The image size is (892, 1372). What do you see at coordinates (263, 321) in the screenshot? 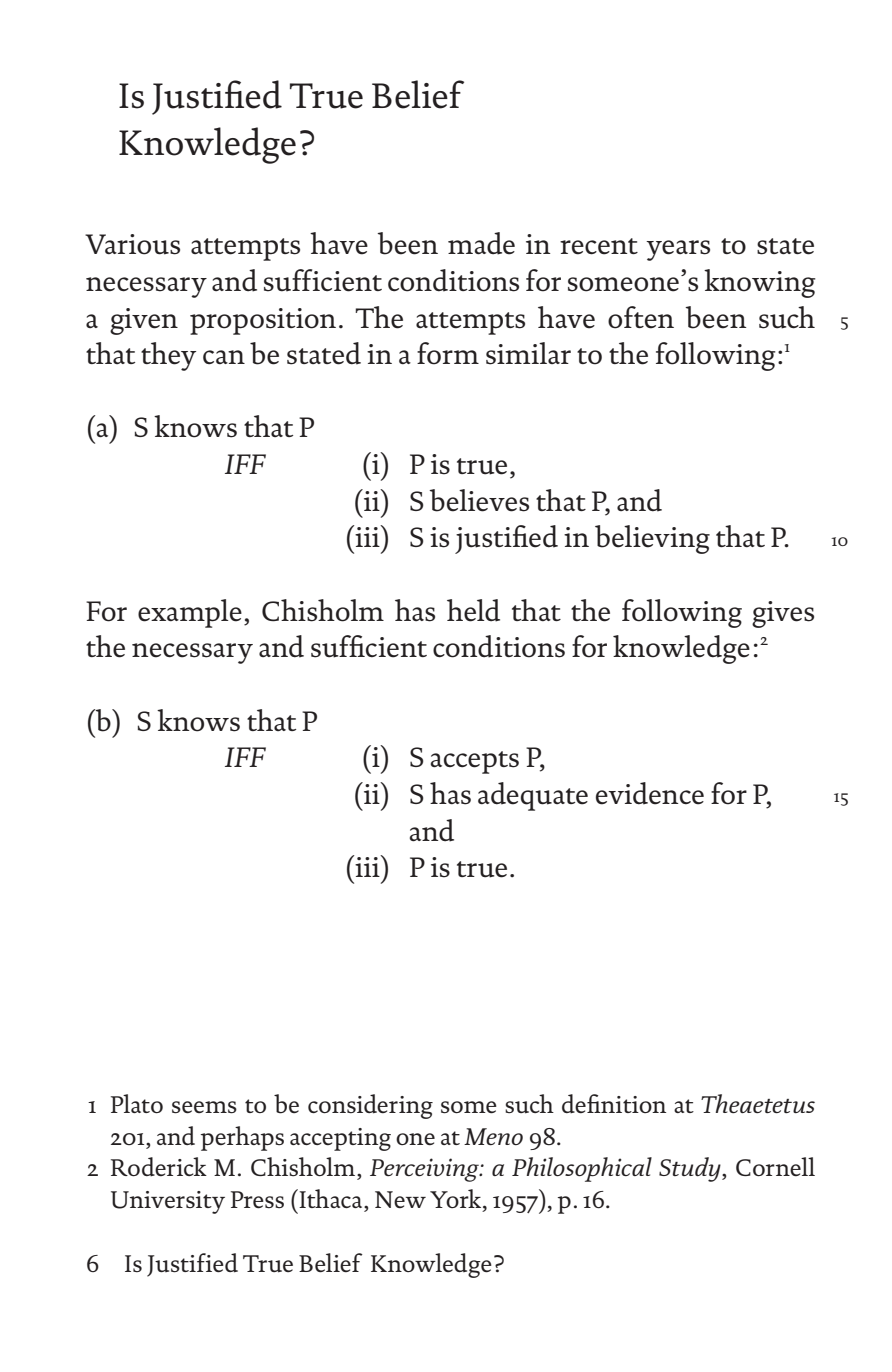
I see `proposition` at bounding box center [263, 321].
